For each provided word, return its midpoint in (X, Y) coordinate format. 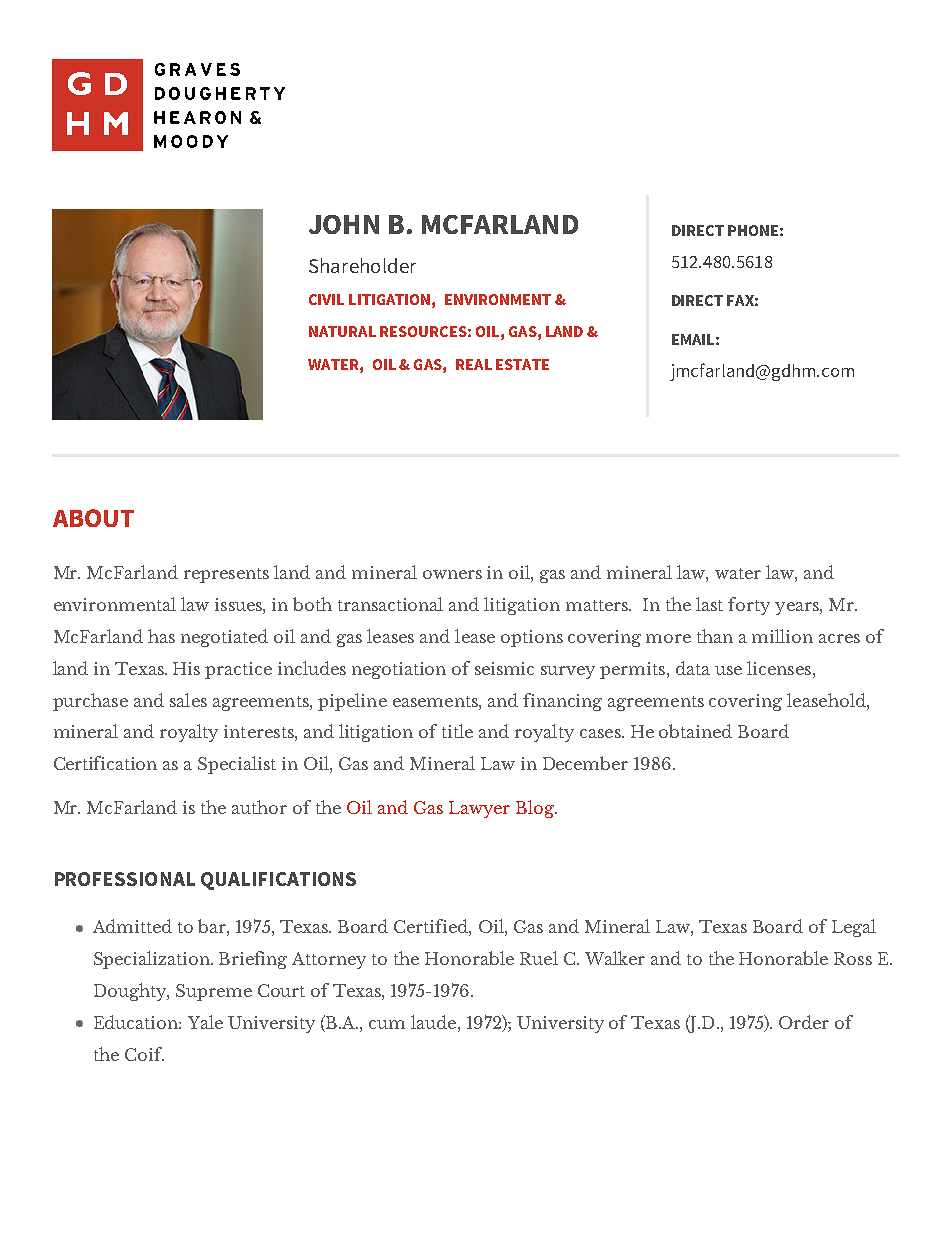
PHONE (753, 230)
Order (804, 1022)
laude (433, 1022)
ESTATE (522, 364)
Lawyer (479, 809)
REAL (474, 364)
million (782, 636)
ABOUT (93, 518)
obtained (695, 731)
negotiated (224, 638)
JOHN (344, 224)
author (259, 807)
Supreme (214, 992)
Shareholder (362, 265)
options (532, 638)
